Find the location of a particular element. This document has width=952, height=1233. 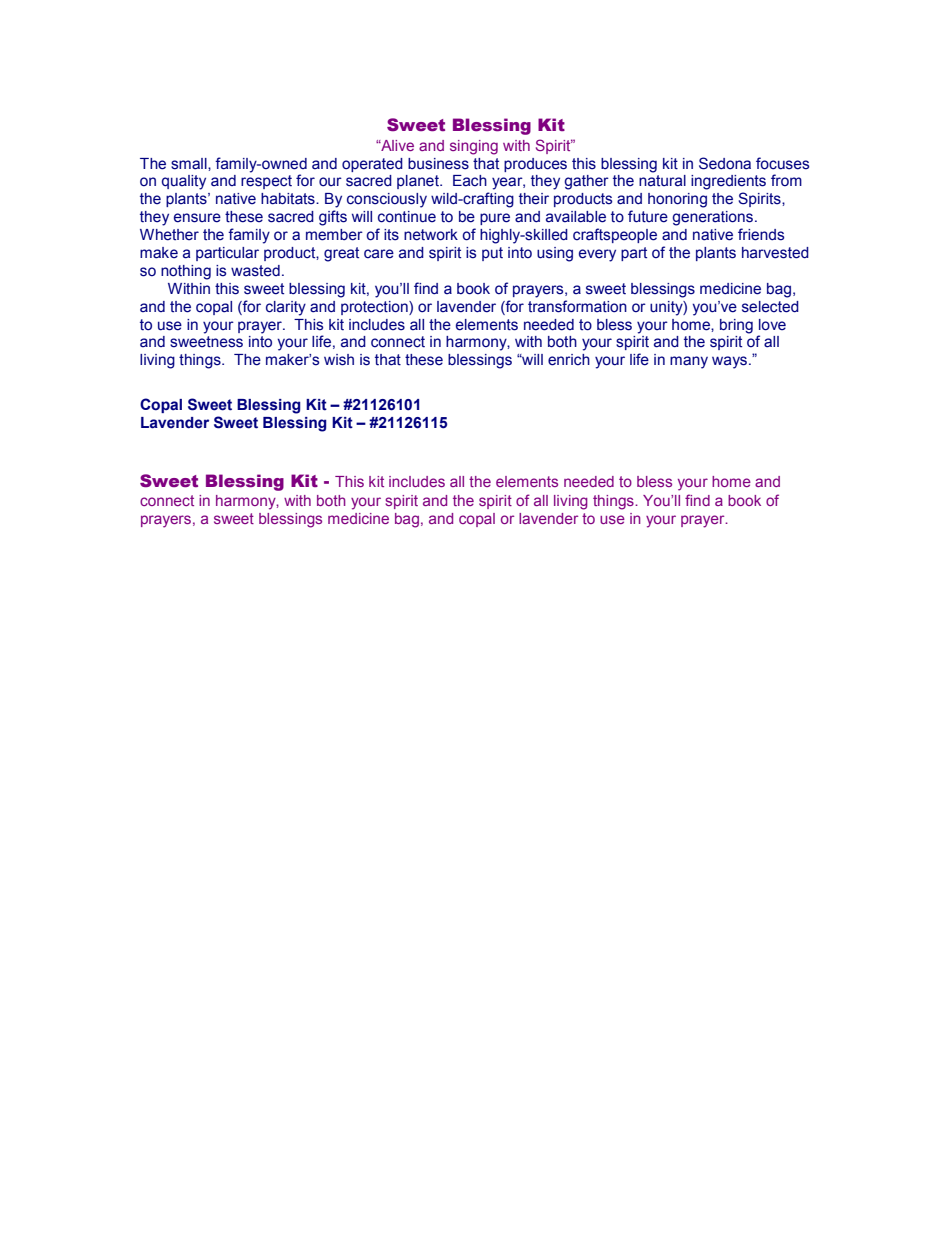

Sedona is located at coordinates (725, 163).
